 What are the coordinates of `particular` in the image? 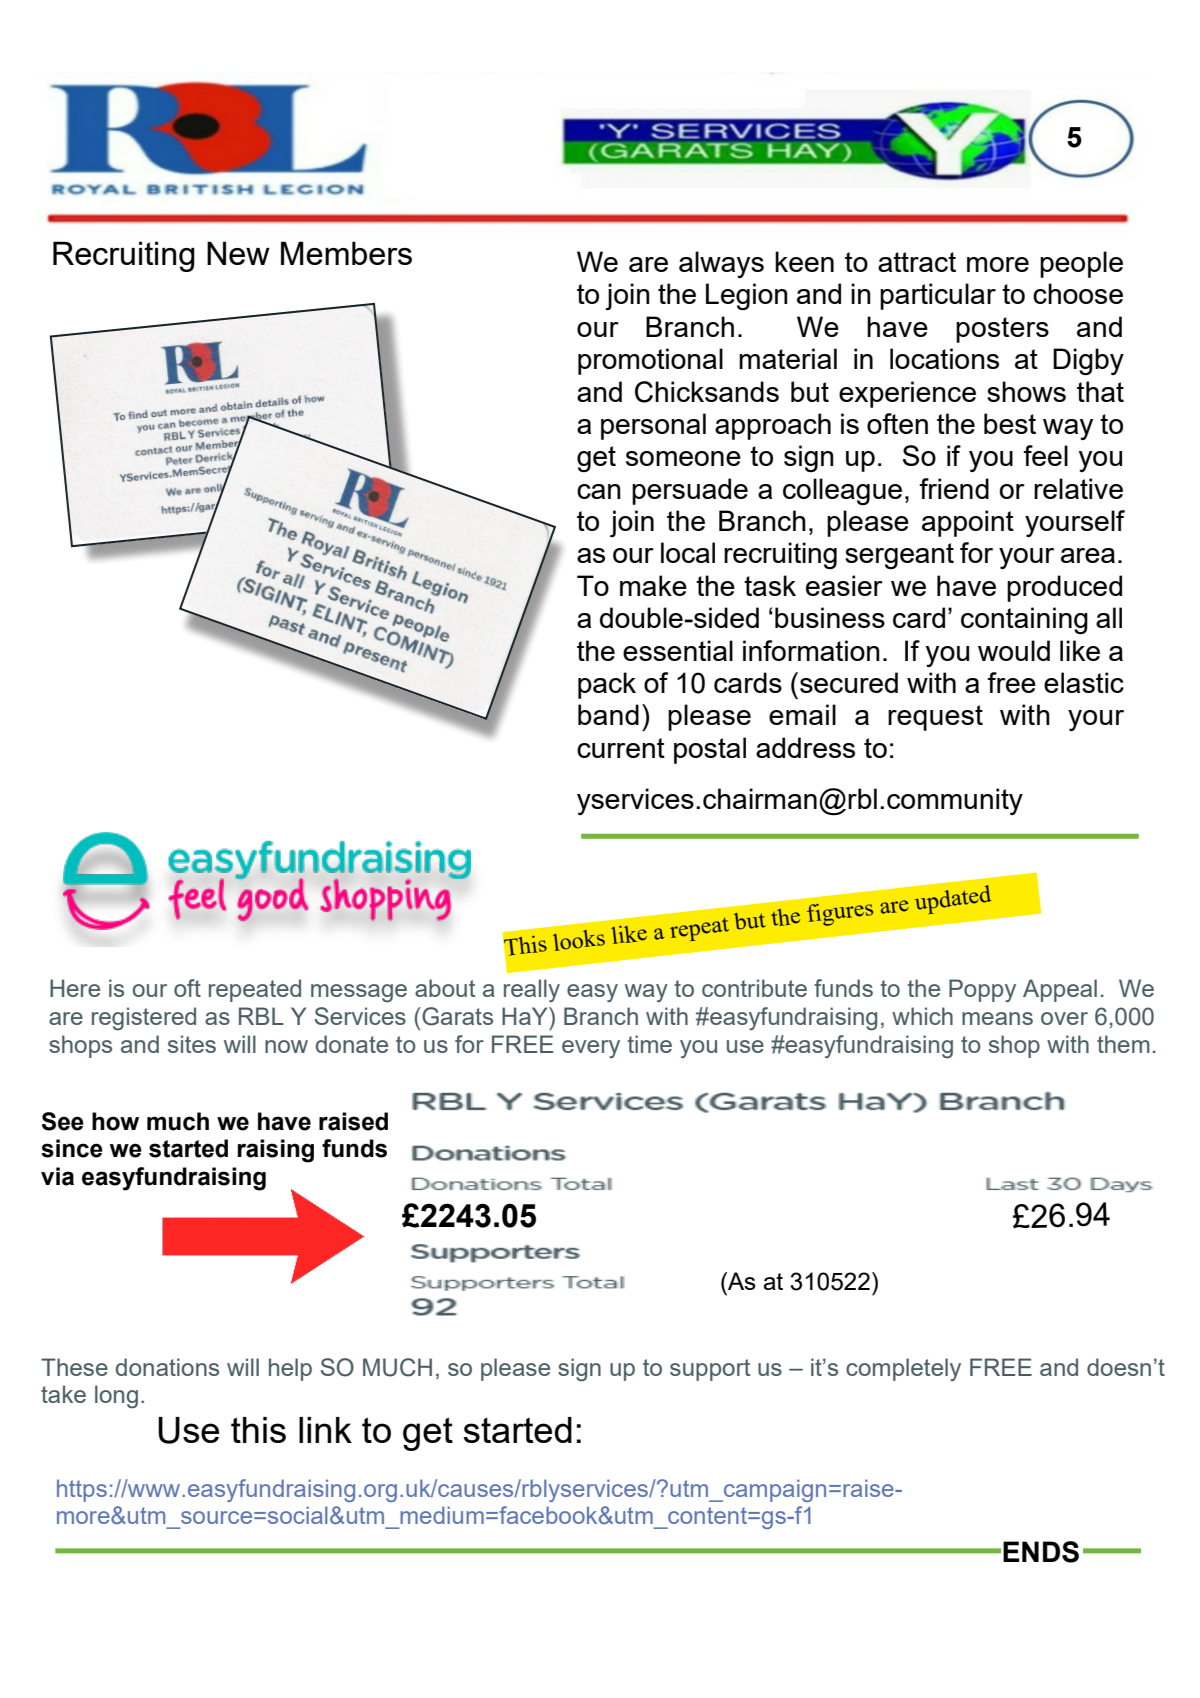 It's located at (938, 296).
